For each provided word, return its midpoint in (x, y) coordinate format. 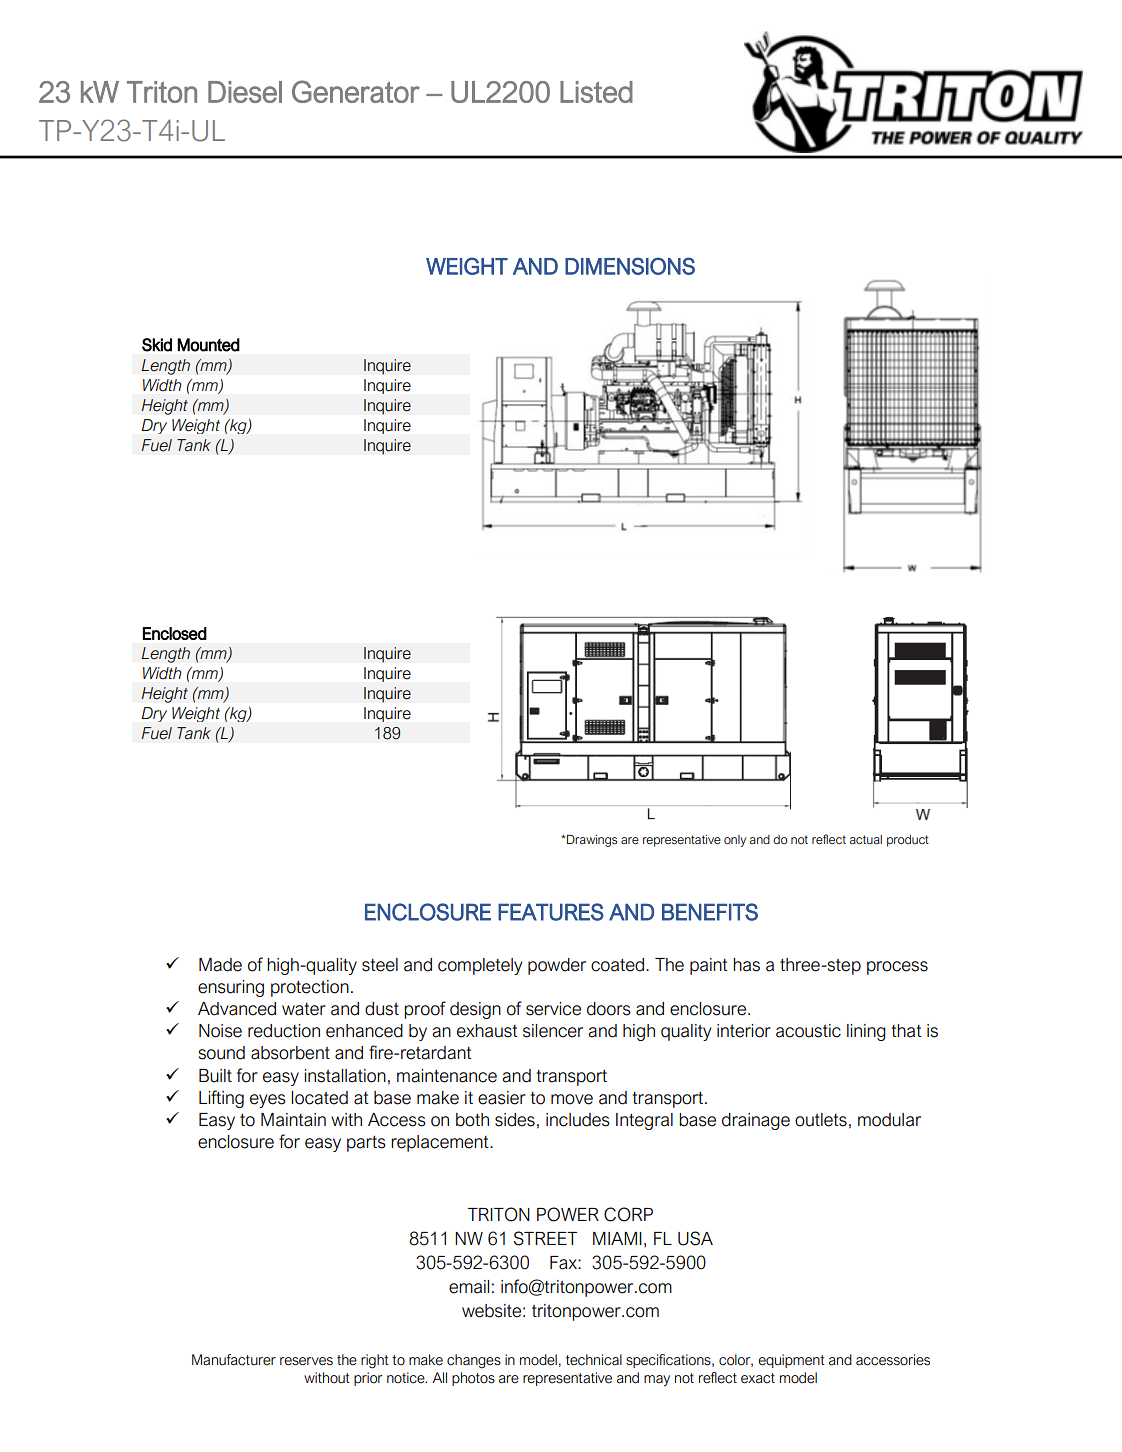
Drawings (591, 840)
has (746, 965)
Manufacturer (234, 1360)
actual (866, 840)
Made (220, 965)
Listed (596, 92)
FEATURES (551, 912)
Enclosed (175, 633)
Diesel (245, 92)
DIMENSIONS (630, 266)
